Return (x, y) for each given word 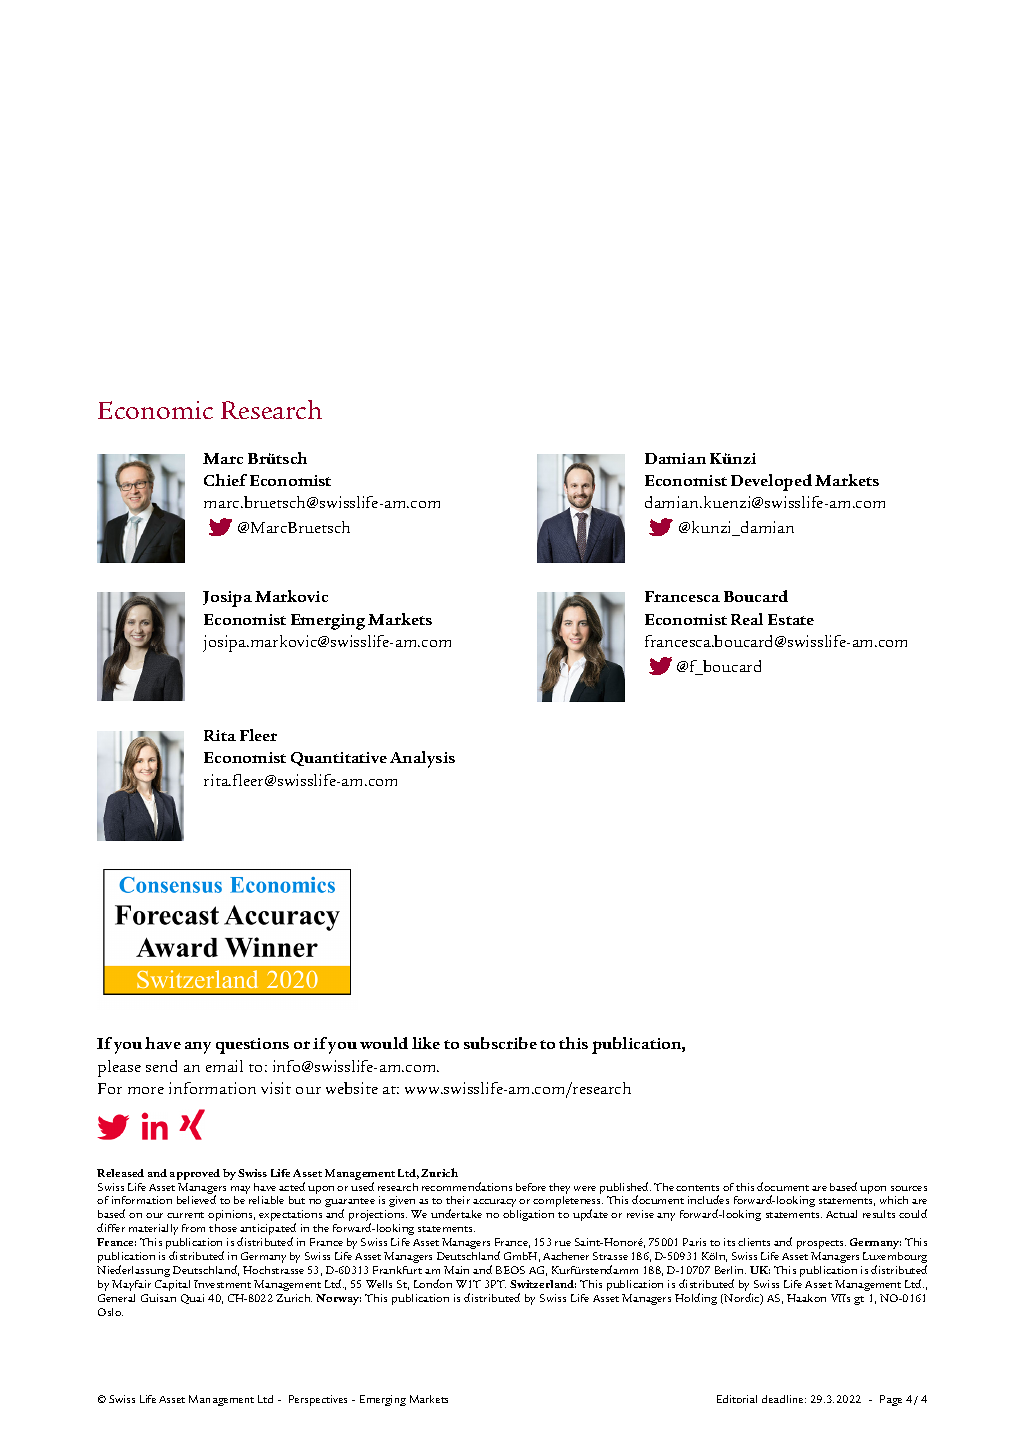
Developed (771, 482)
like (426, 1043)
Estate (791, 619)
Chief (225, 480)
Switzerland (543, 1284)
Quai (192, 1299)
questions (252, 1046)
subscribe (500, 1043)
